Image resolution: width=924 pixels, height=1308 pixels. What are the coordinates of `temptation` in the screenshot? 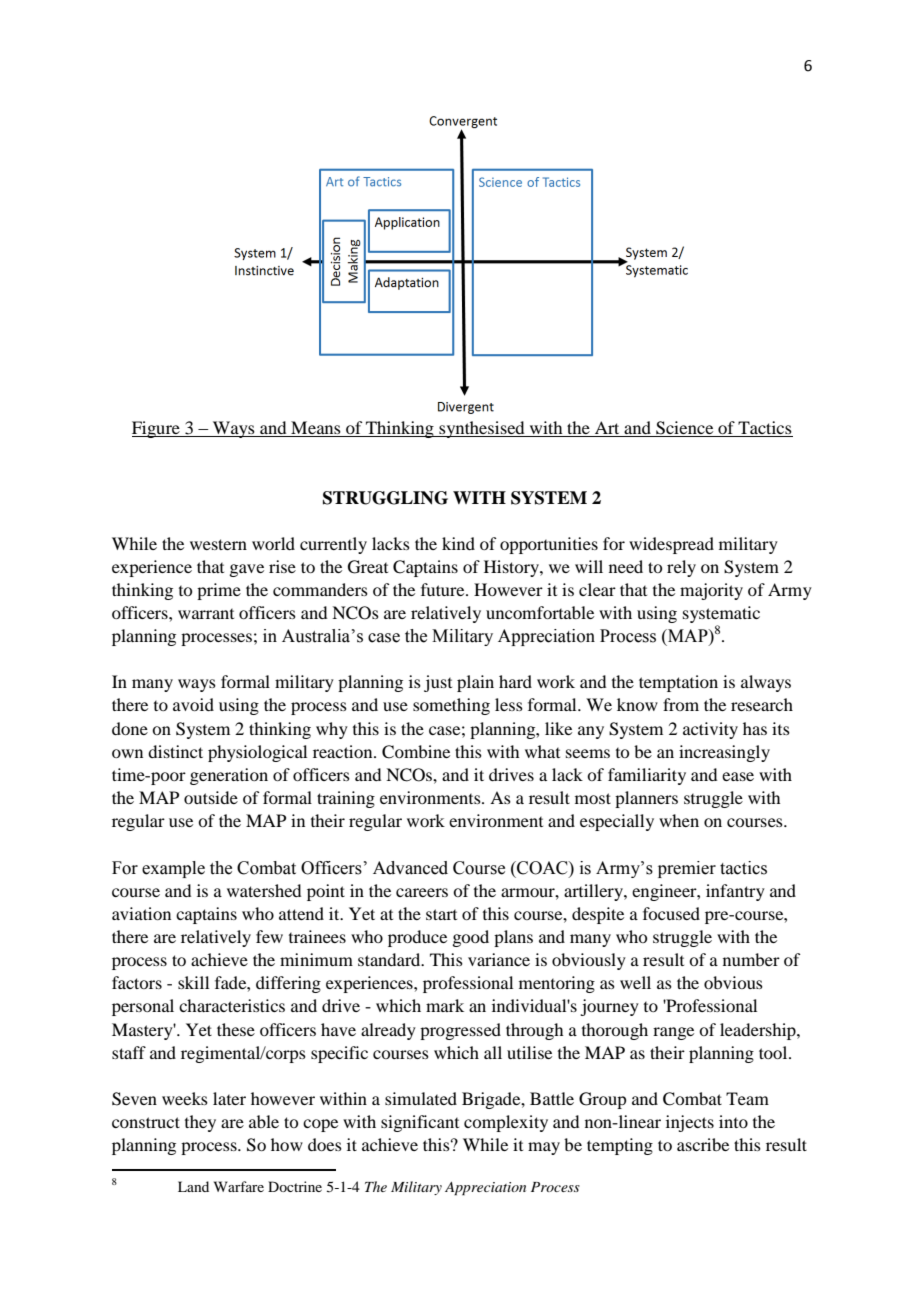 It's located at (678, 683).
